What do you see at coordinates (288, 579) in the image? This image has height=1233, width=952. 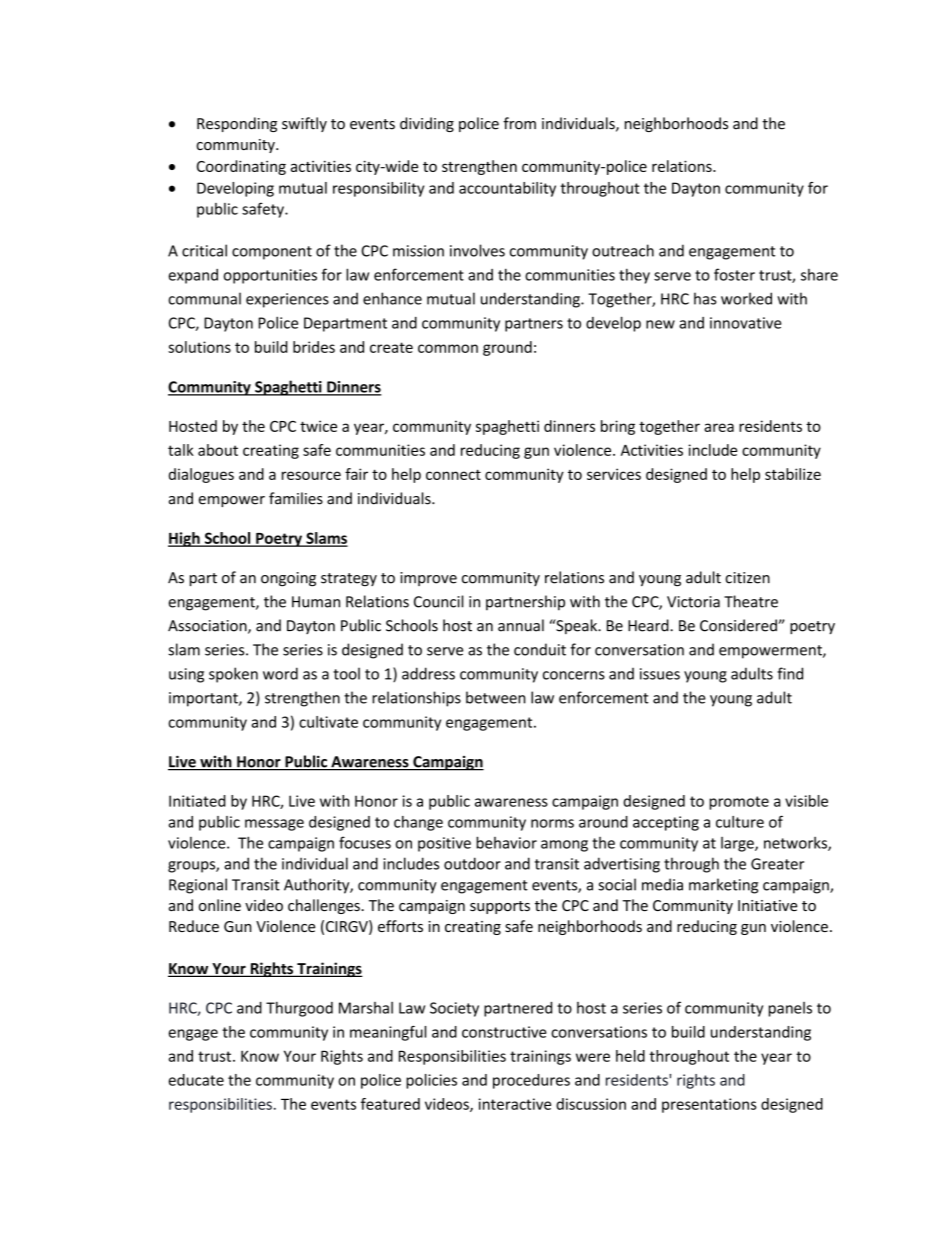 I see `ongoing` at bounding box center [288, 579].
